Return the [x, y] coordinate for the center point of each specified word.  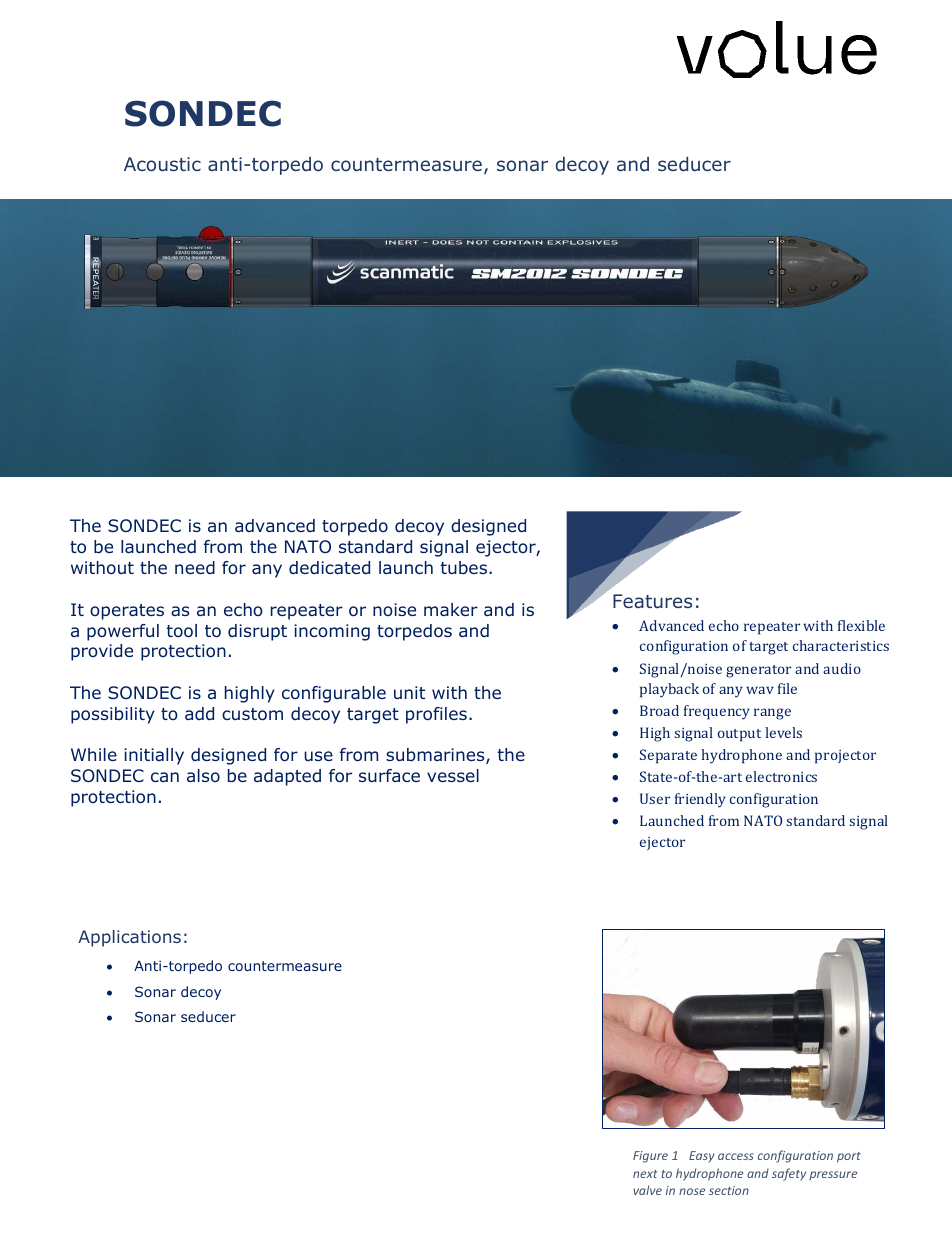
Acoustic [162, 164]
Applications [129, 938]
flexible [861, 625]
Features [652, 601]
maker [451, 609]
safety [789, 1174]
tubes [464, 567]
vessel [453, 775]
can [165, 777]
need [195, 567]
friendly [700, 800]
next [645, 1174]
